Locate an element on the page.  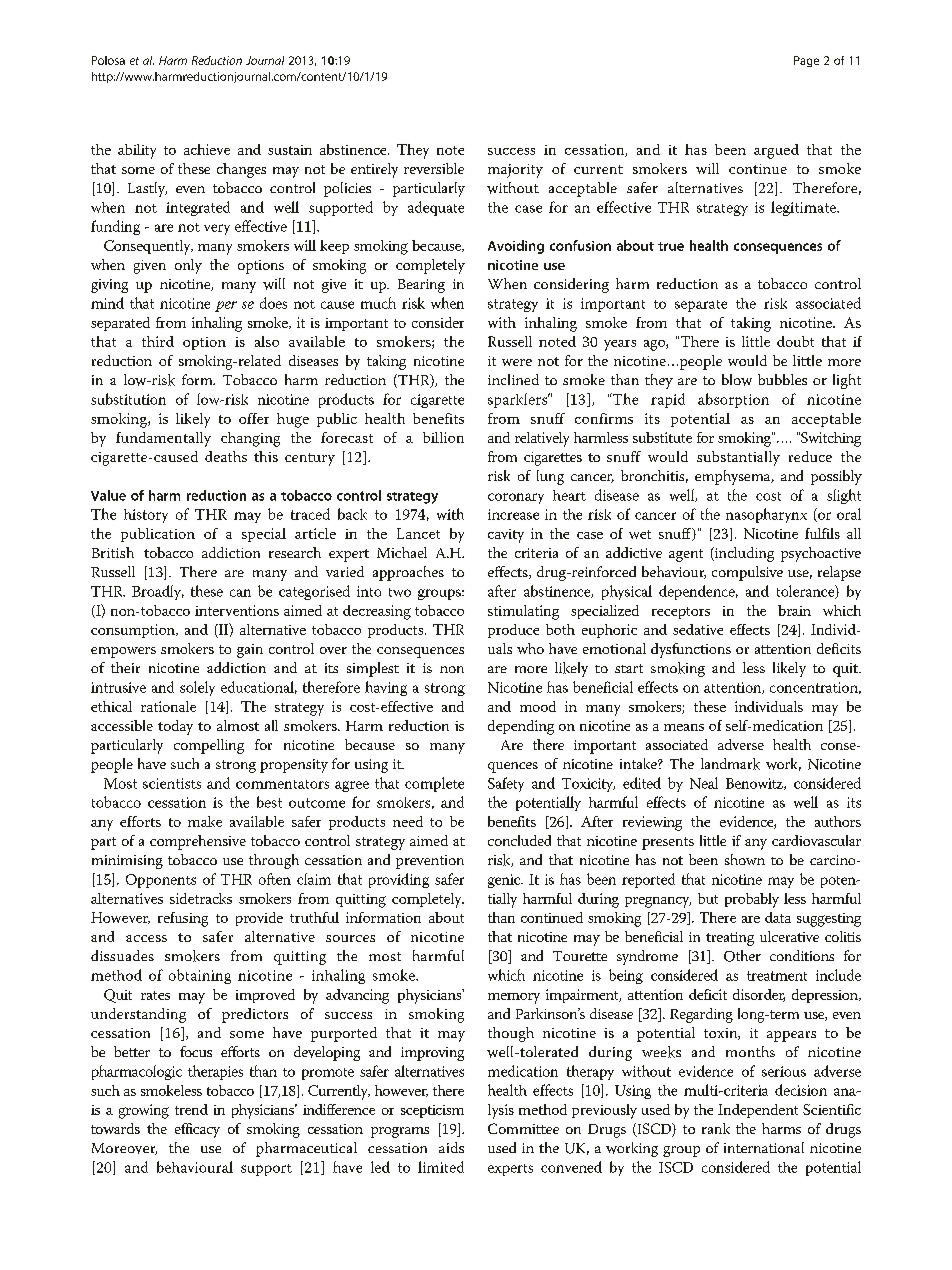
reversible is located at coordinates (434, 168).
